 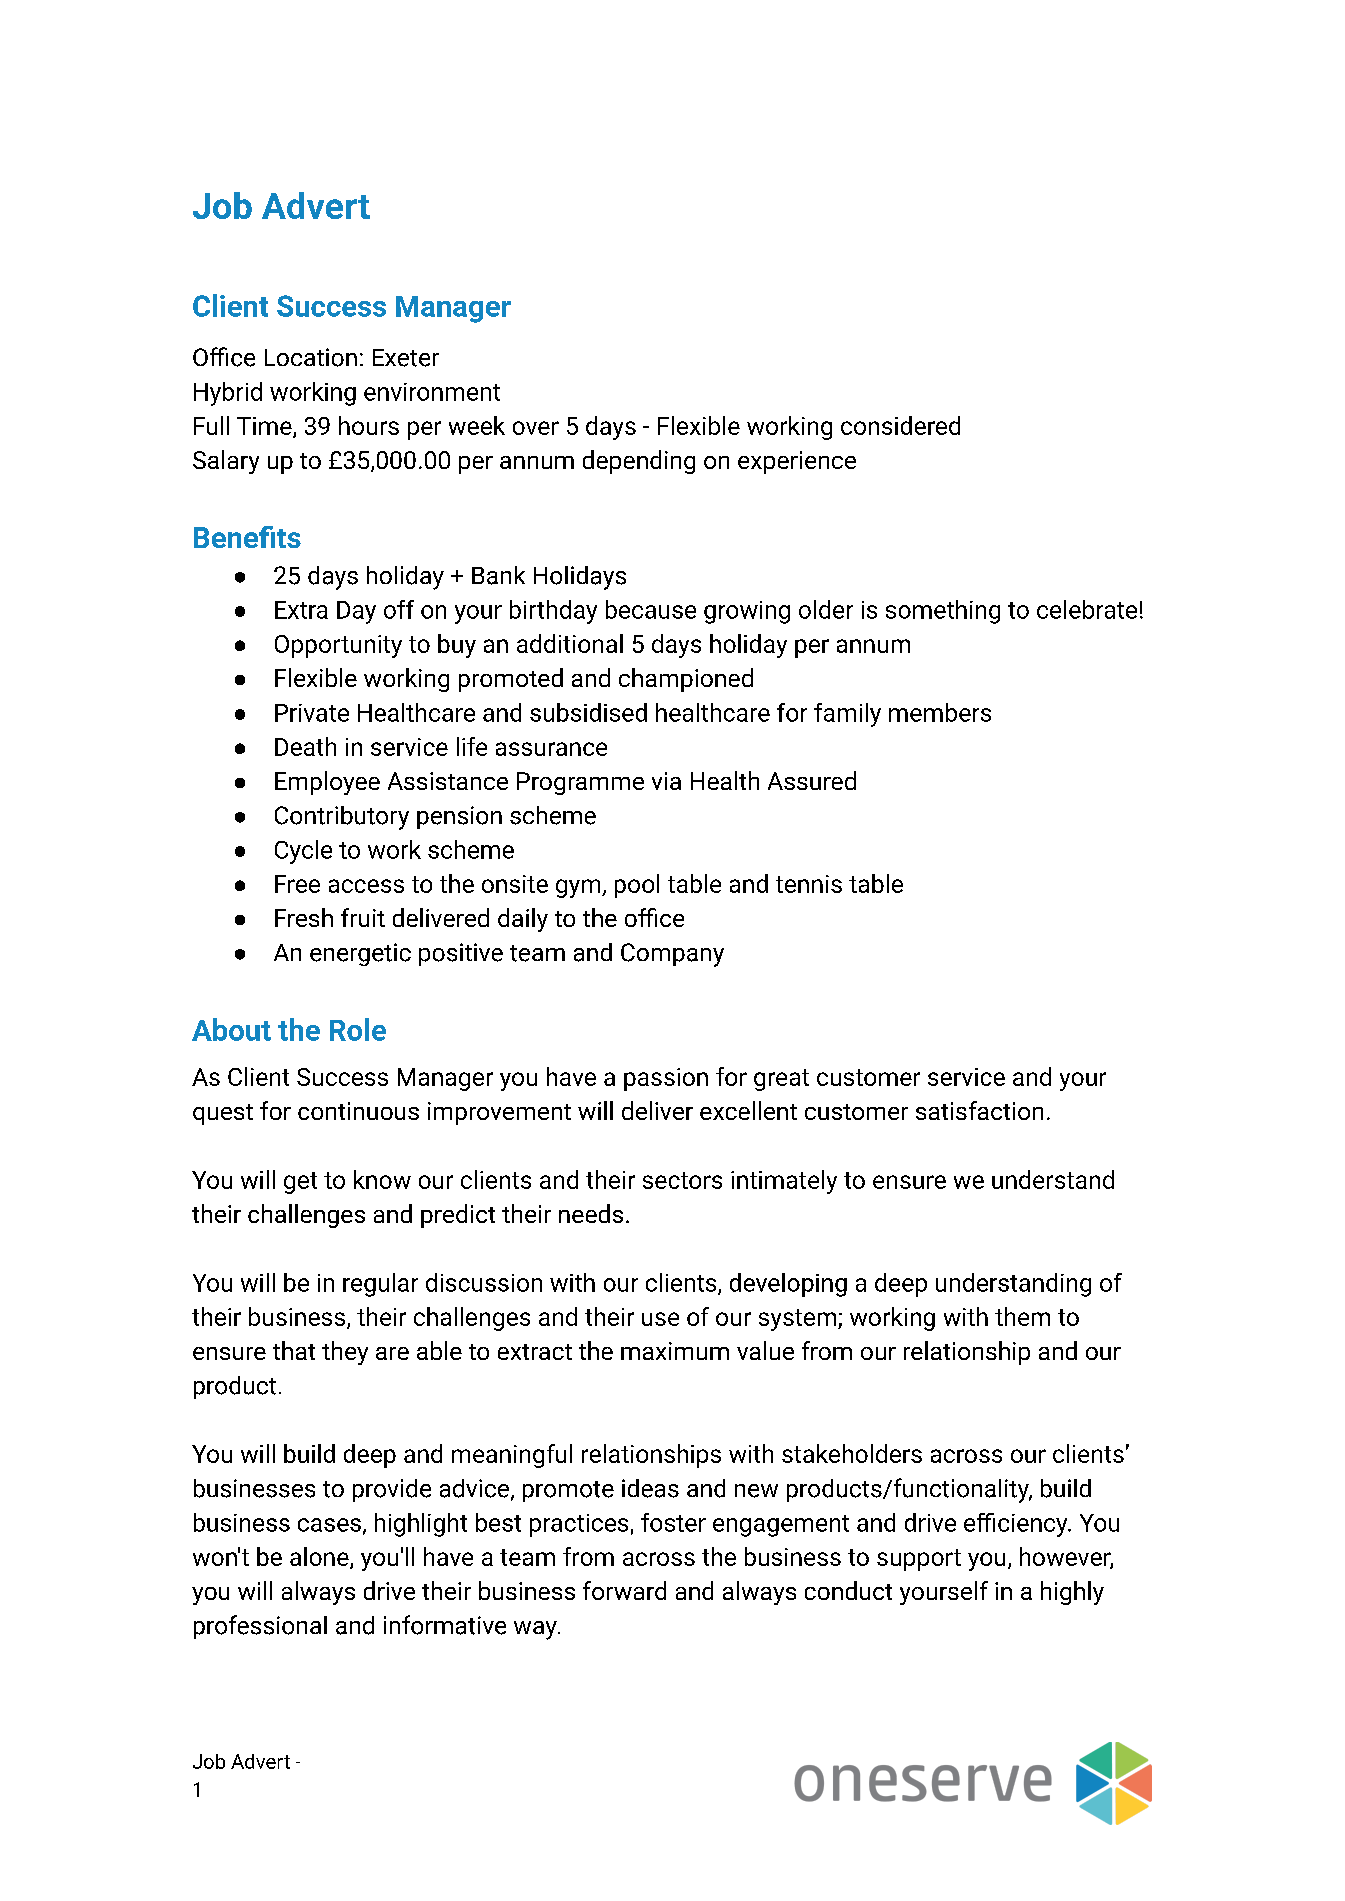 What do you see at coordinates (311, 357) in the image?
I see `Location` at bounding box center [311, 357].
